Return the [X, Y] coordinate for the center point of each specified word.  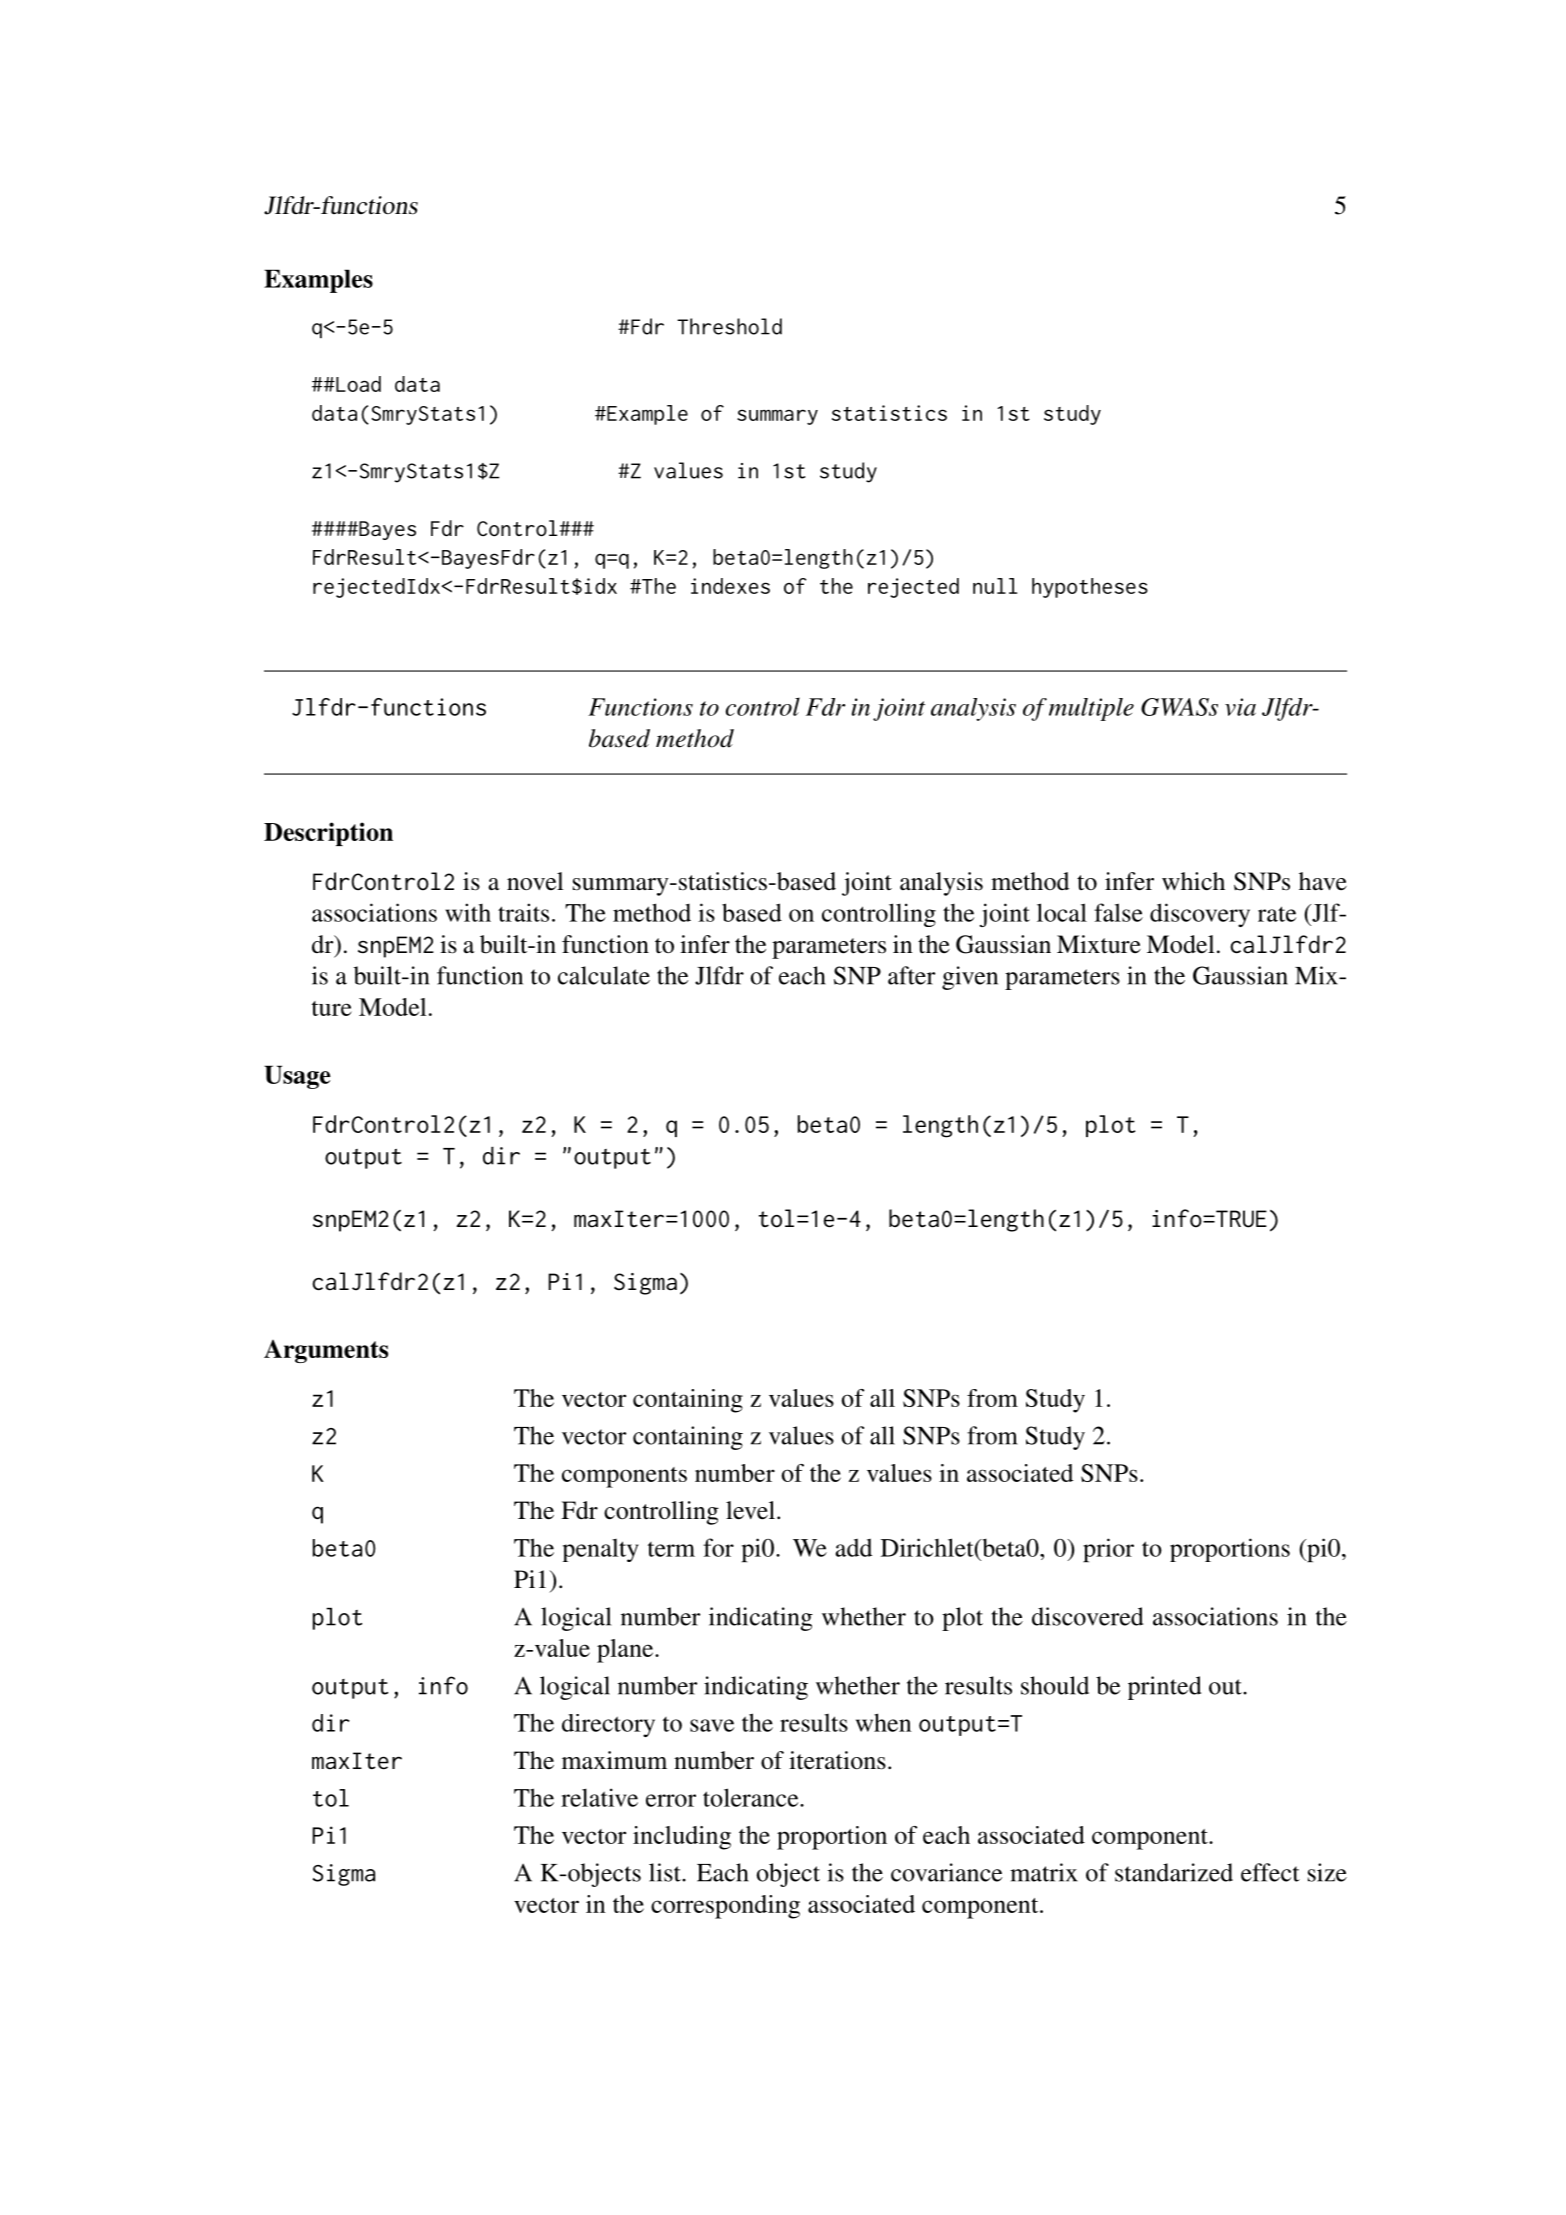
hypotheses [1090, 588]
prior [1108, 1550]
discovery [1200, 915]
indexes [730, 586]
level [752, 1510]
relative [599, 1797]
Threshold [729, 326]
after [911, 975]
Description [328, 834]
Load [357, 384]
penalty [601, 1550]
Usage [297, 1077]
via [1240, 707]
